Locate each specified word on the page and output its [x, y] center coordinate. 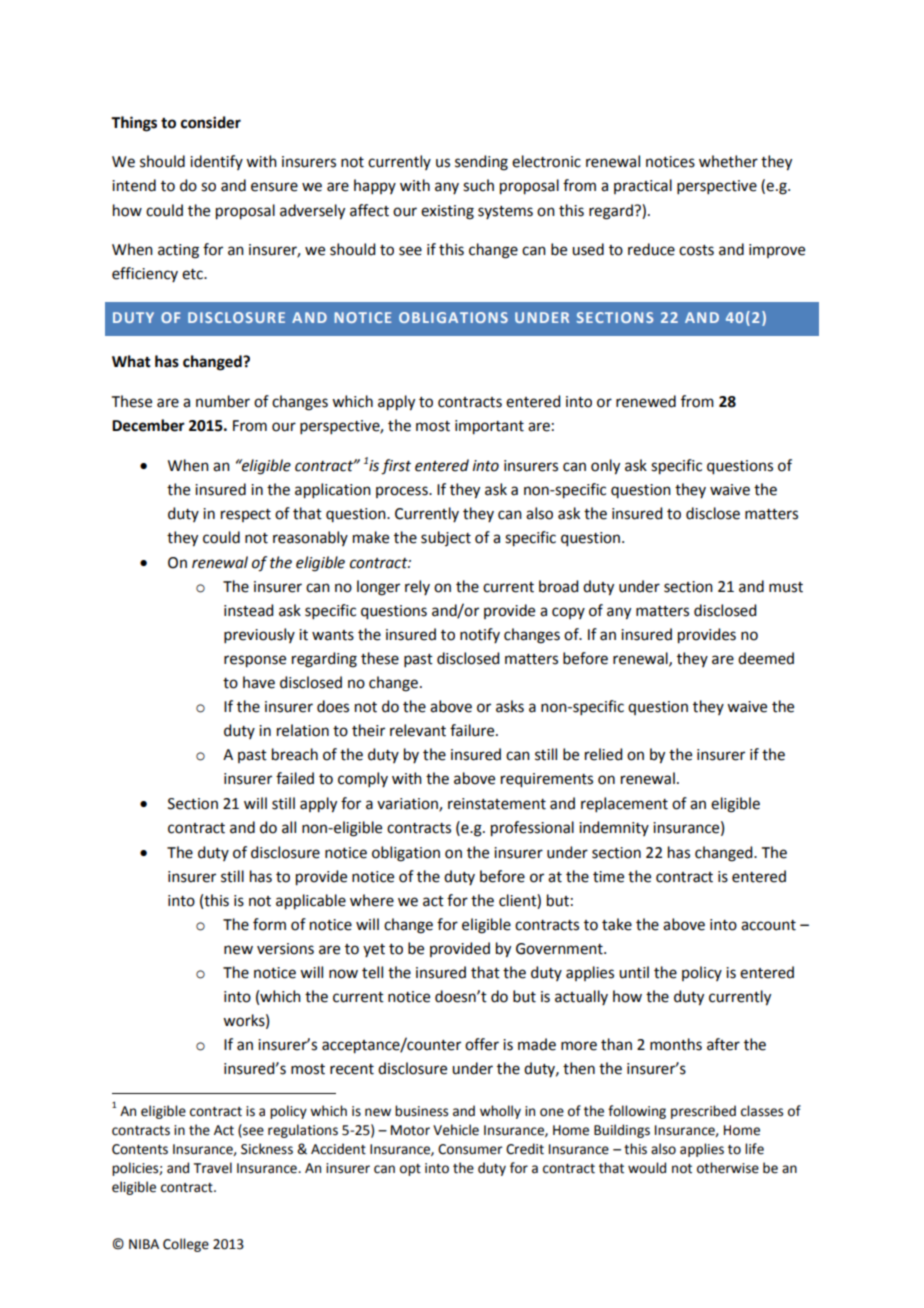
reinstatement [497, 804]
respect [246, 515]
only [605, 467]
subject [446, 538]
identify [216, 162]
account [768, 925]
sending [481, 163]
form [269, 924]
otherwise [728, 1168]
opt [410, 1170]
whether [728, 161]
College [186, 1245]
